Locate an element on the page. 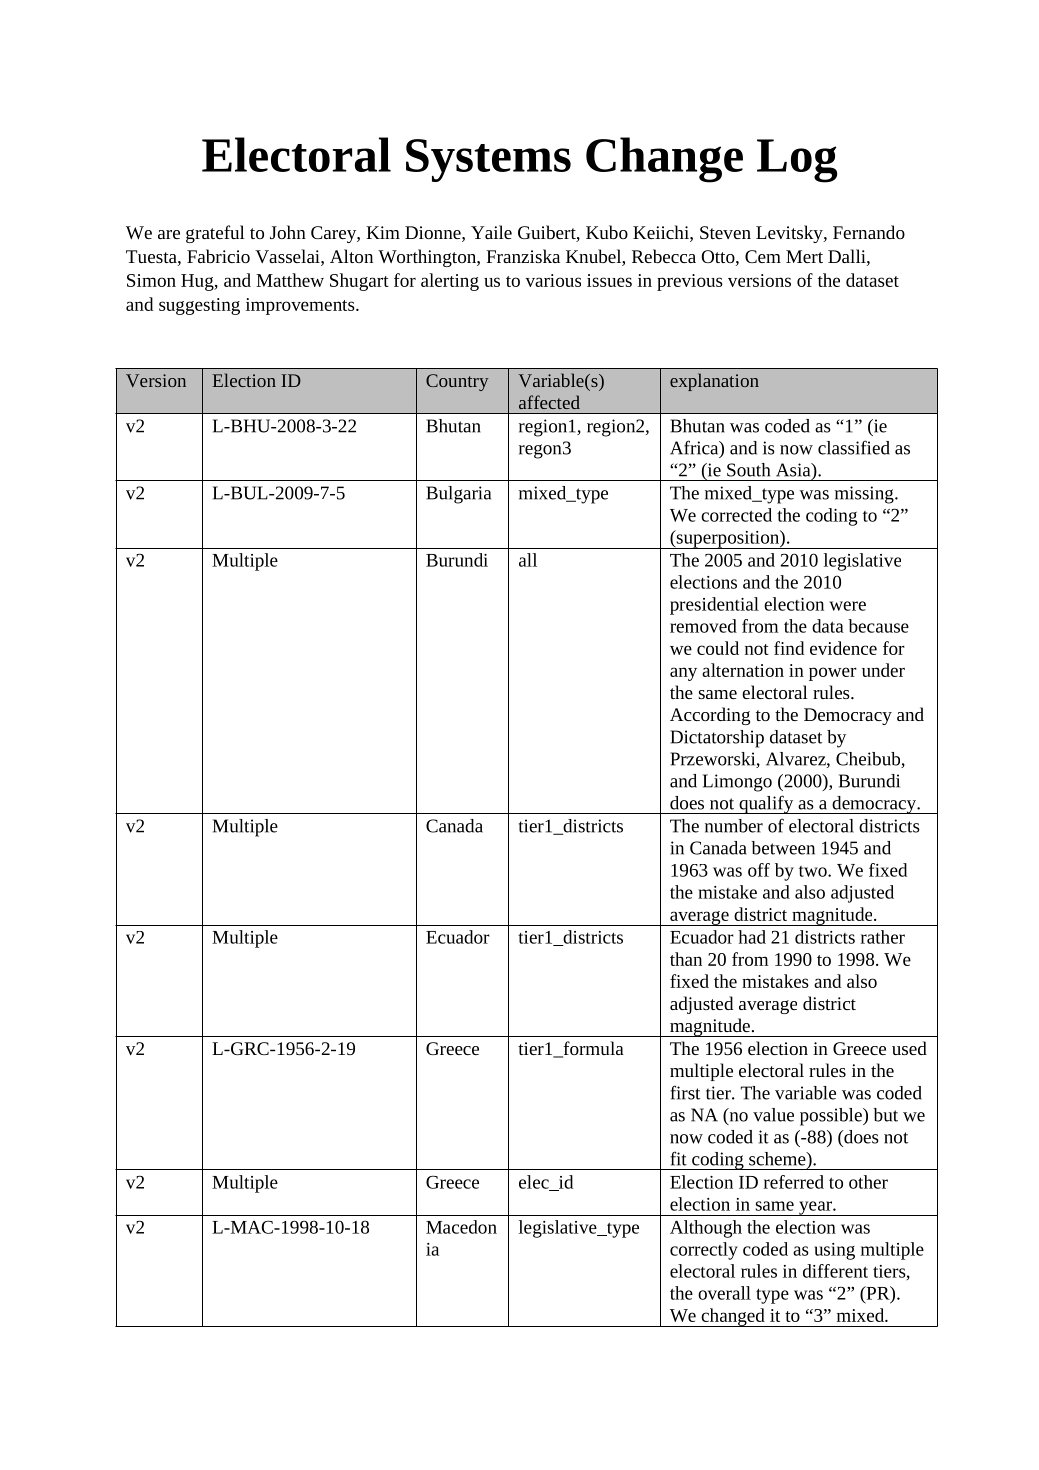  Bulgaria is located at coordinates (458, 495).
